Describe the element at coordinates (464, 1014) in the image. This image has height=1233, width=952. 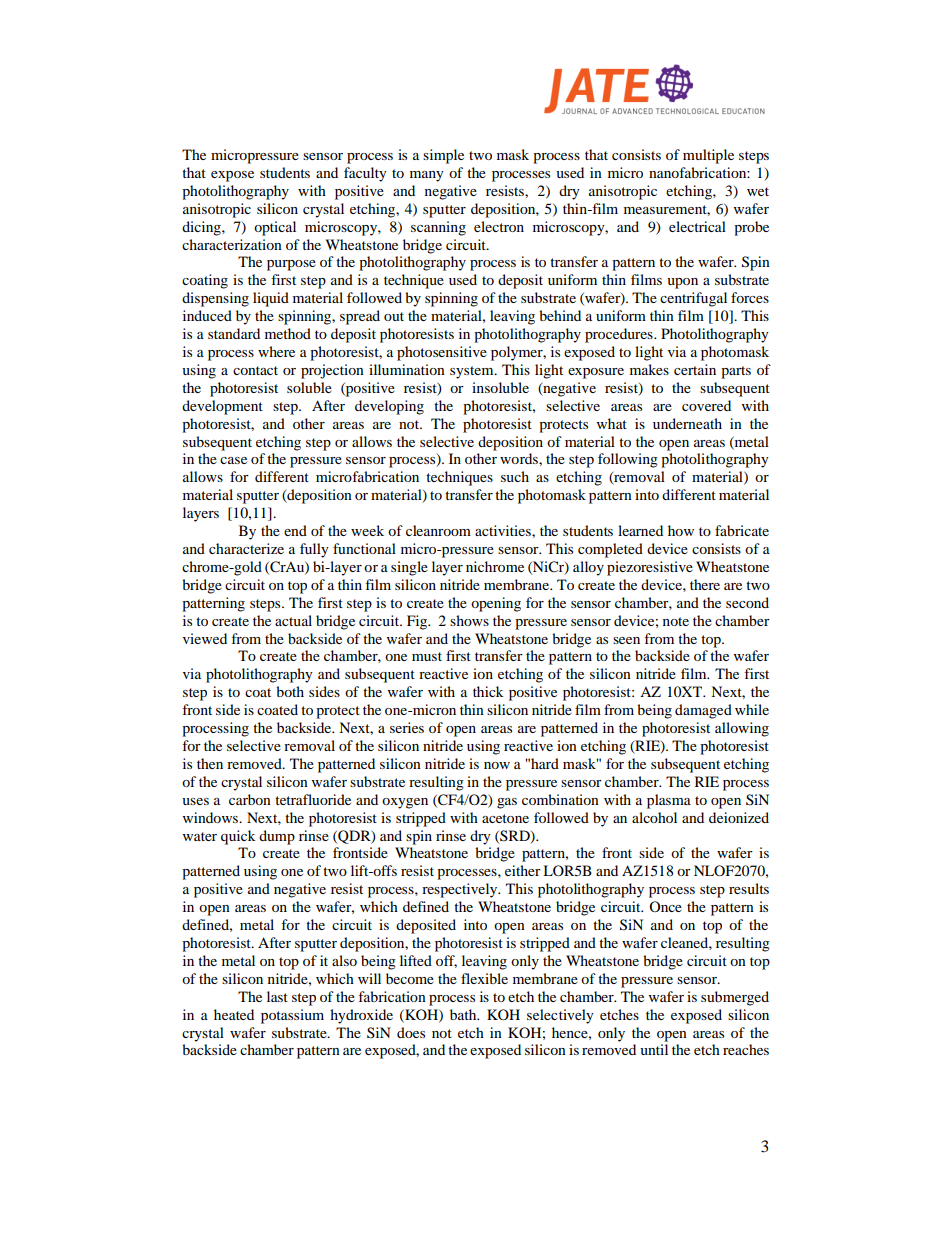
I see `bath` at that location.
